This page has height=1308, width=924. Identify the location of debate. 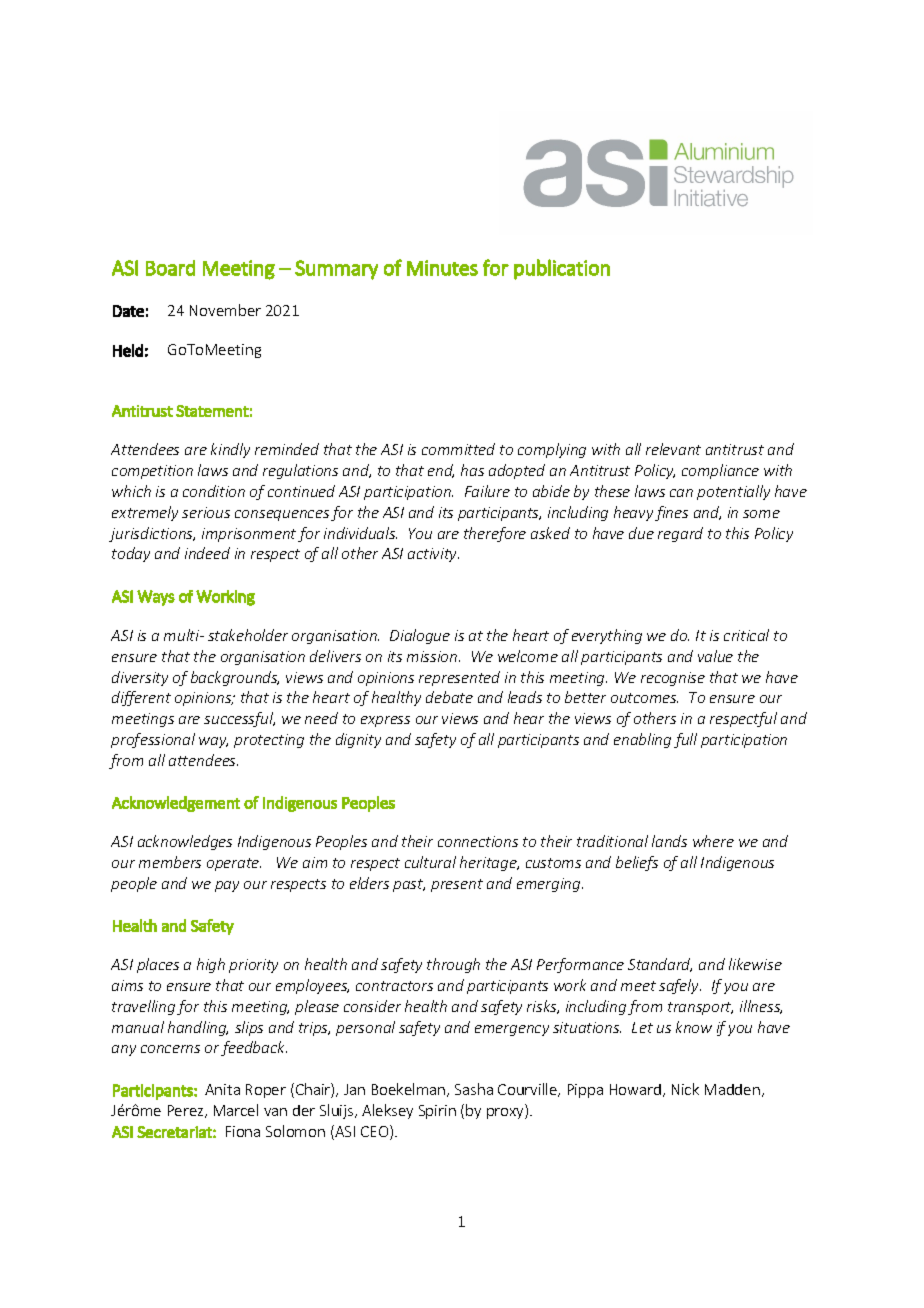
(449, 697).
